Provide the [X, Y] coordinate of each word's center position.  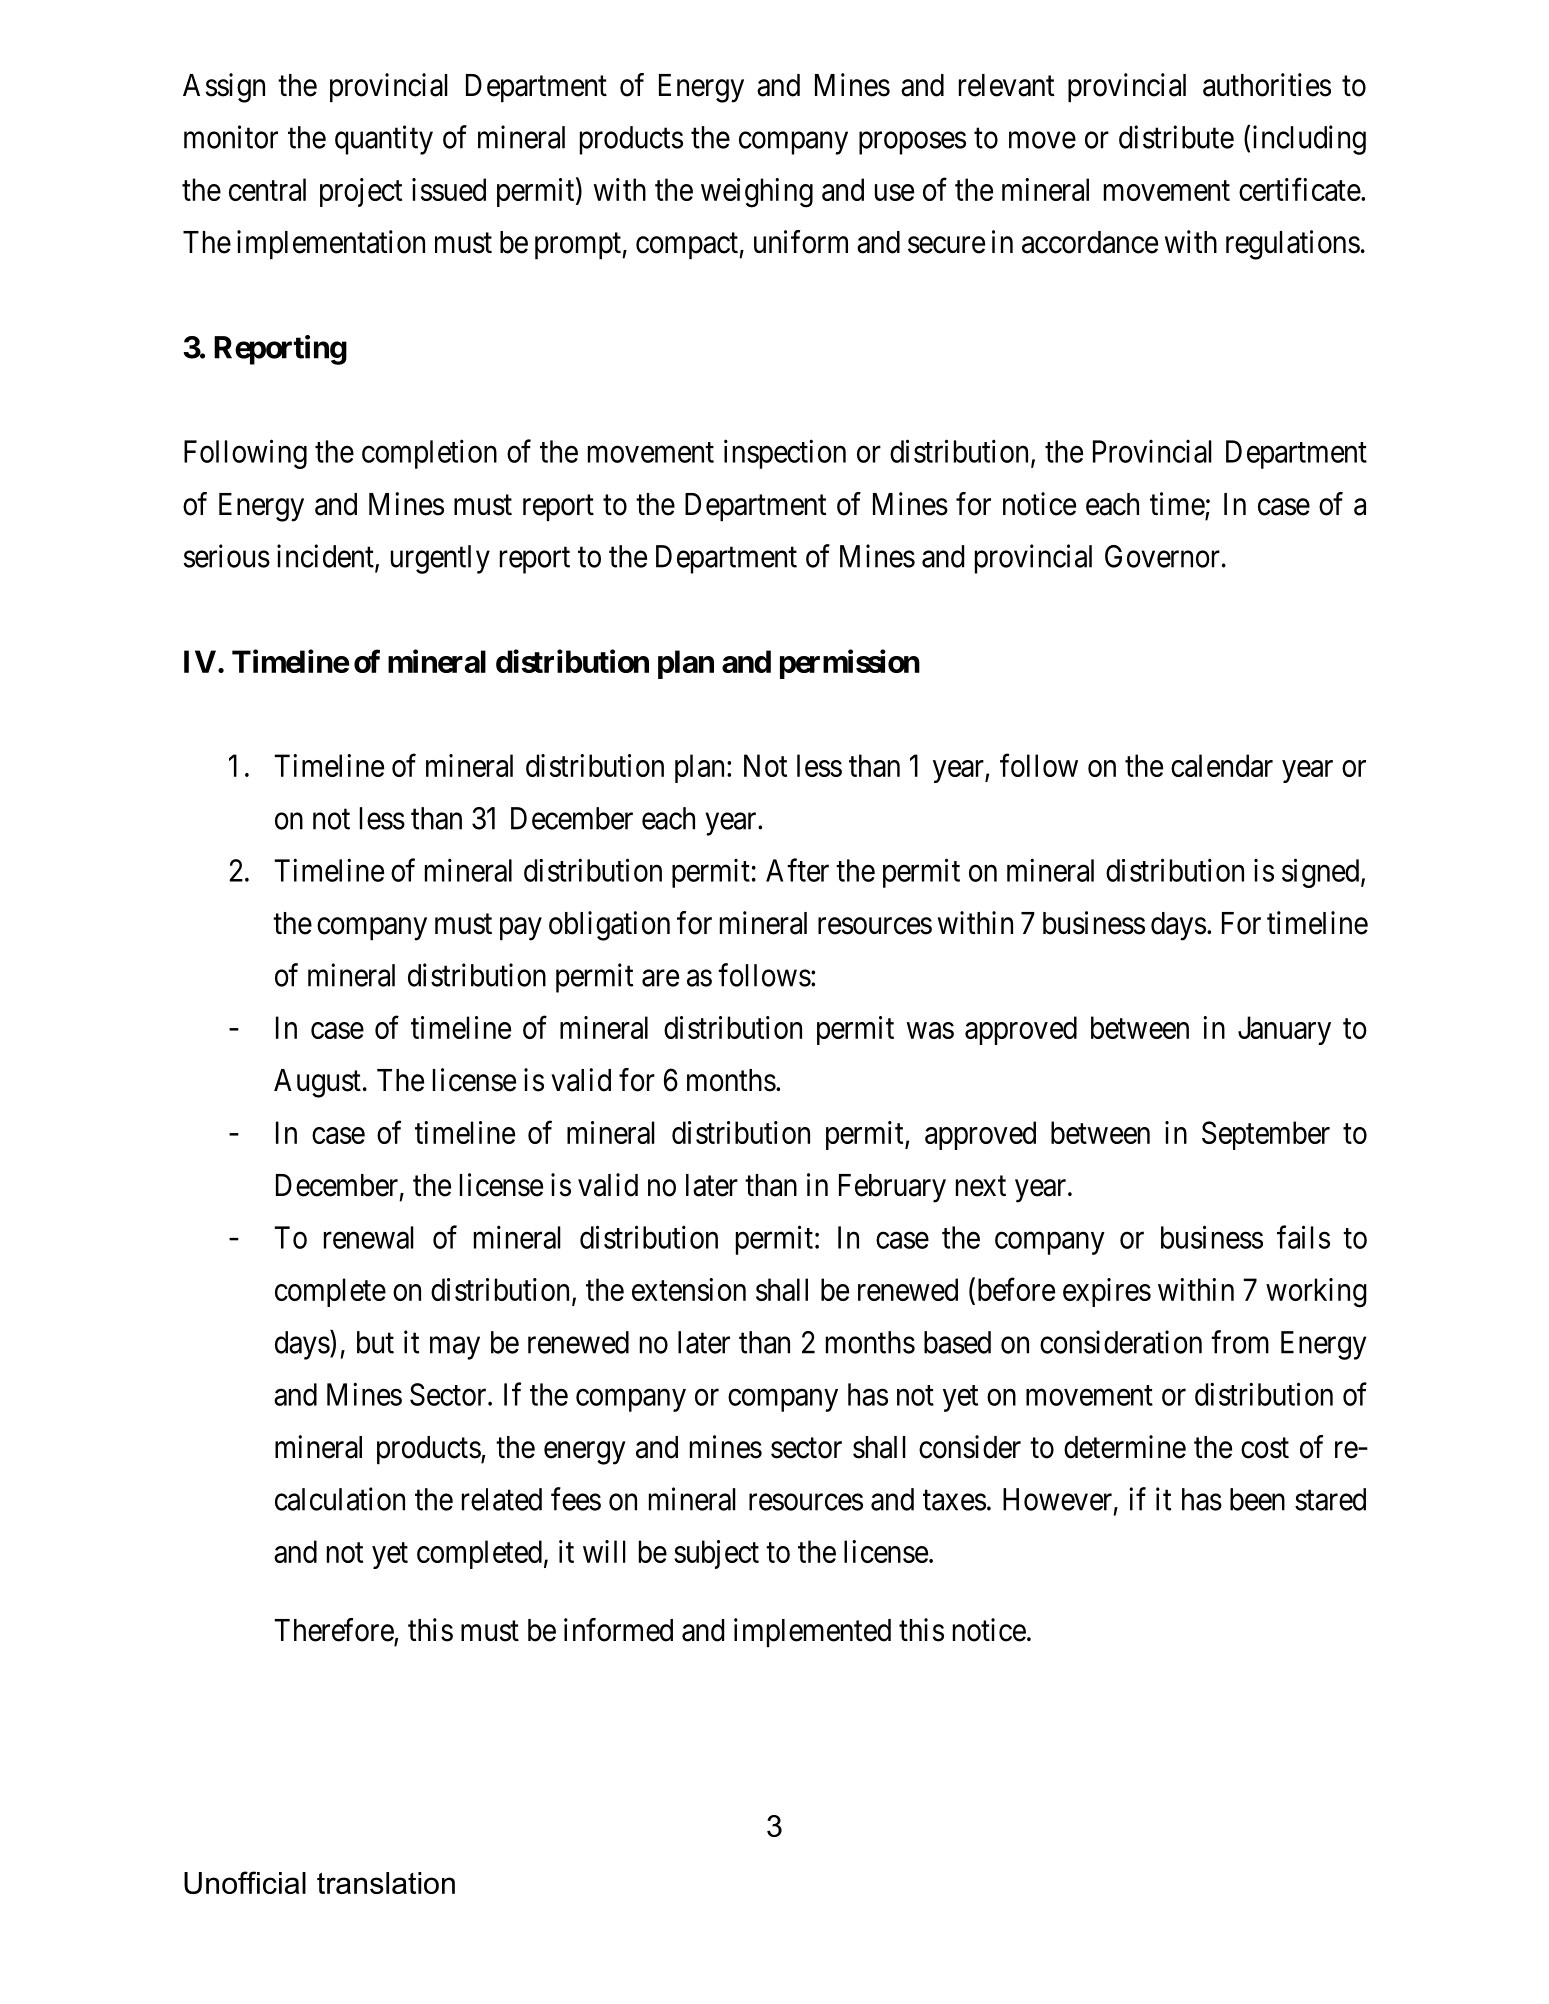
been [1257, 1499]
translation [386, 1883]
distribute [1176, 137]
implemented [812, 1633]
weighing [757, 193]
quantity [384, 140]
